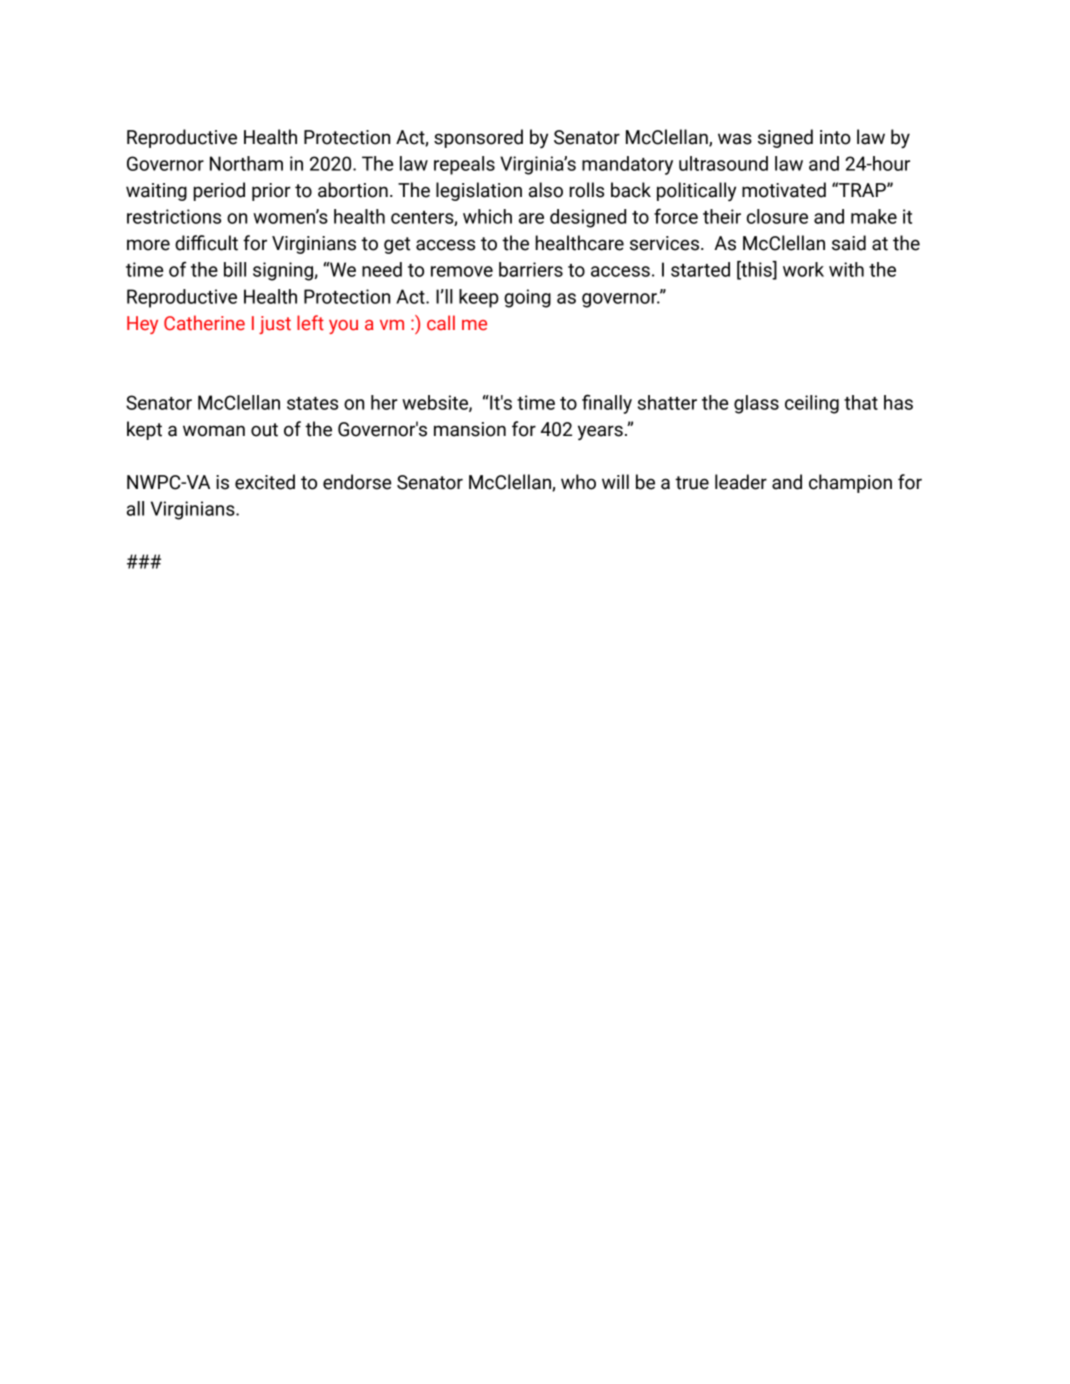  What do you see at coordinates (275, 325) in the screenshot?
I see `just` at bounding box center [275, 325].
